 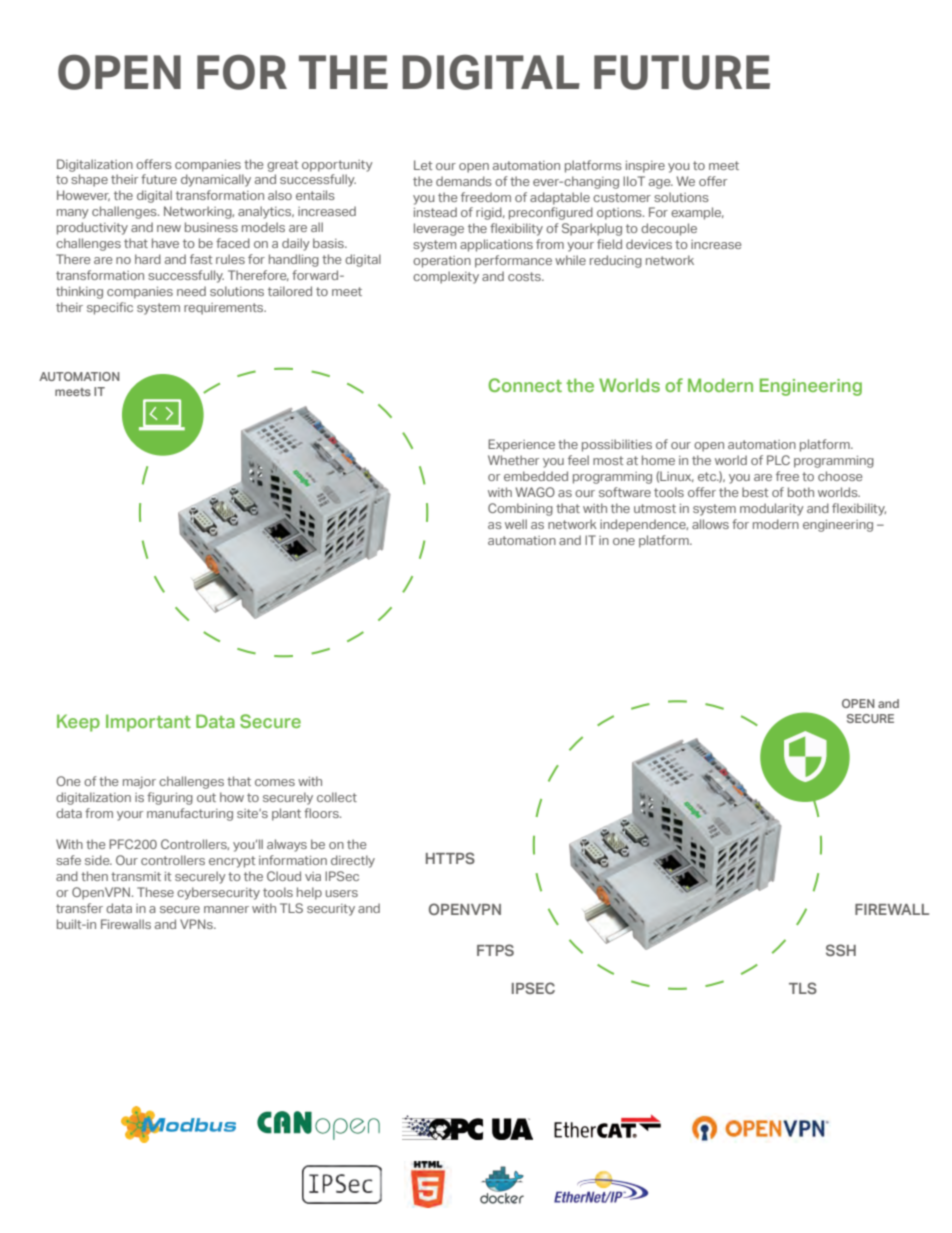 What do you see at coordinates (446, 277) in the document?
I see `complexity` at bounding box center [446, 277].
